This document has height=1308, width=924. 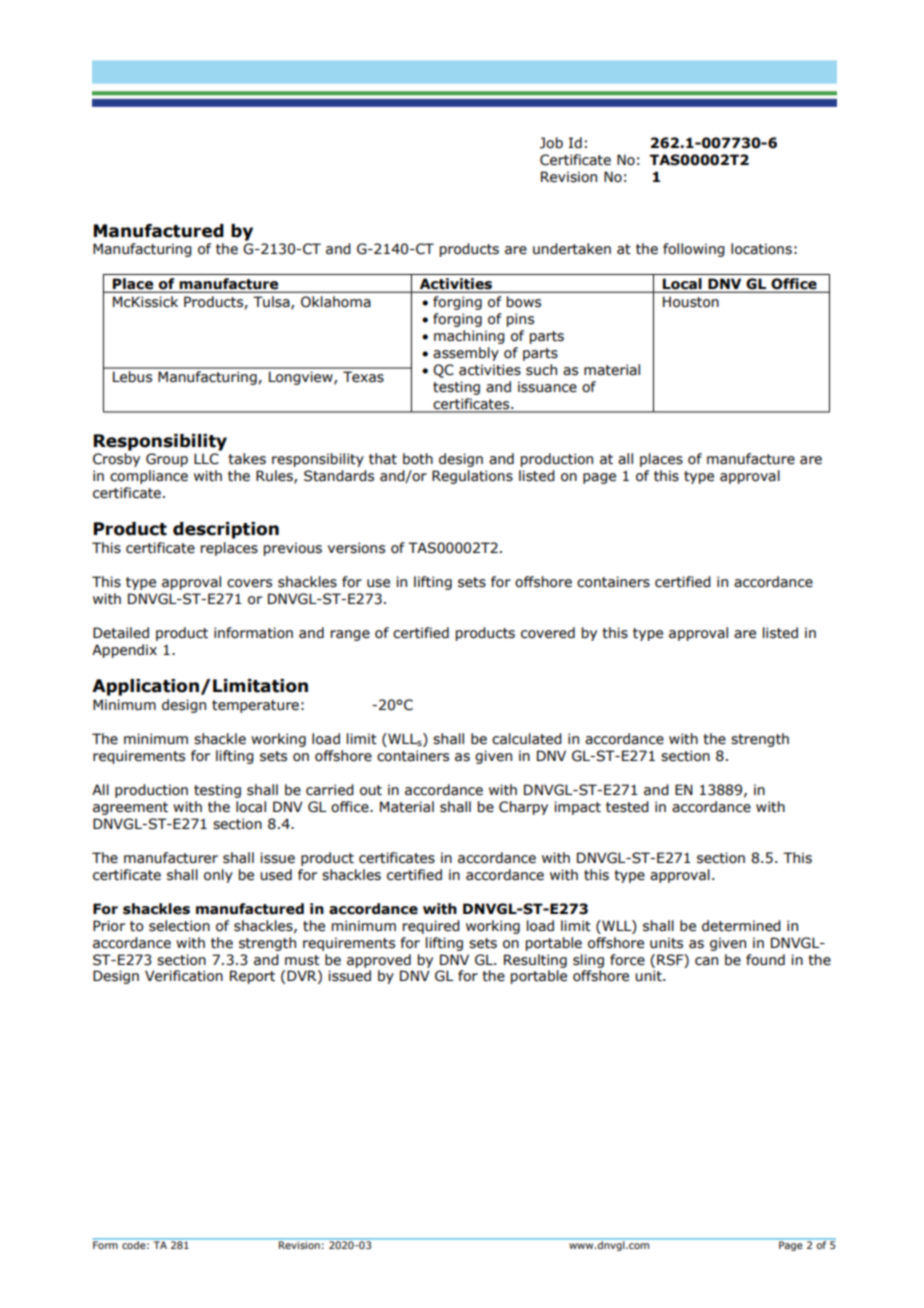 I want to click on both, so click(x=418, y=459).
